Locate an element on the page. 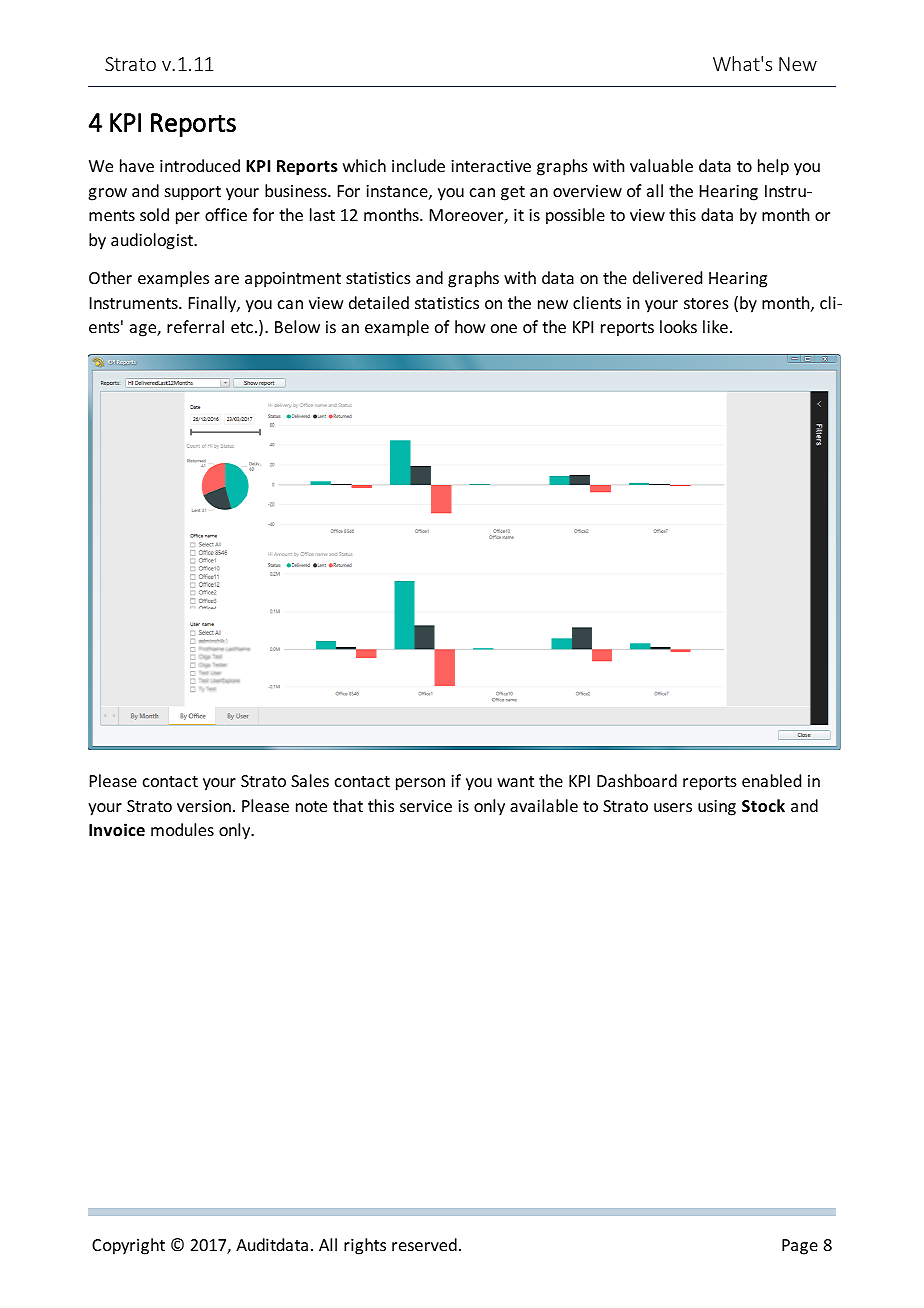 The image size is (924, 1308). service is located at coordinates (426, 806).
